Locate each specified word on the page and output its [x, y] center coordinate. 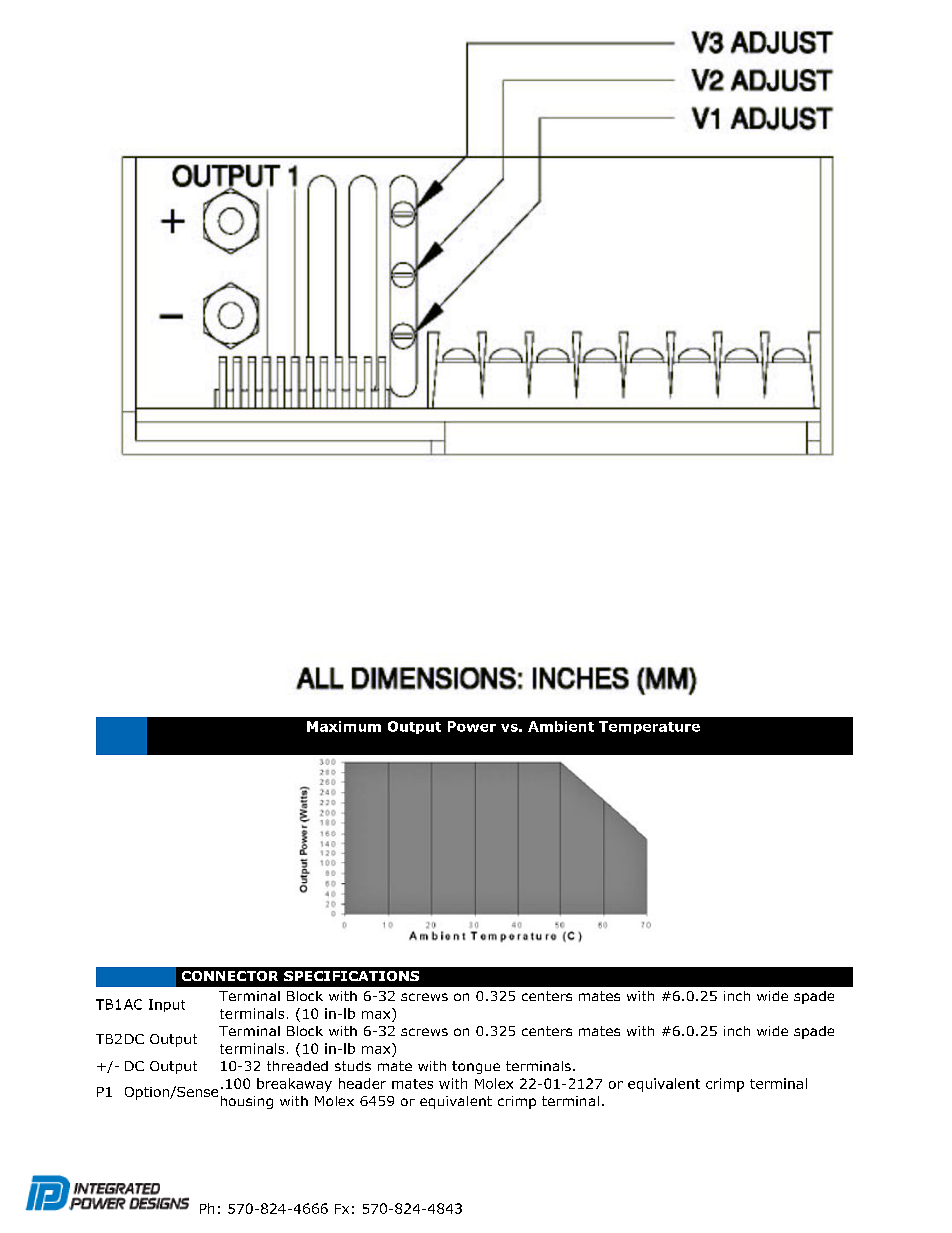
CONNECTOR [230, 976]
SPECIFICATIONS [351, 976]
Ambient [561, 726]
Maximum [344, 726]
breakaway [294, 1085]
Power [472, 726]
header [362, 1083]
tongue [476, 1067]
